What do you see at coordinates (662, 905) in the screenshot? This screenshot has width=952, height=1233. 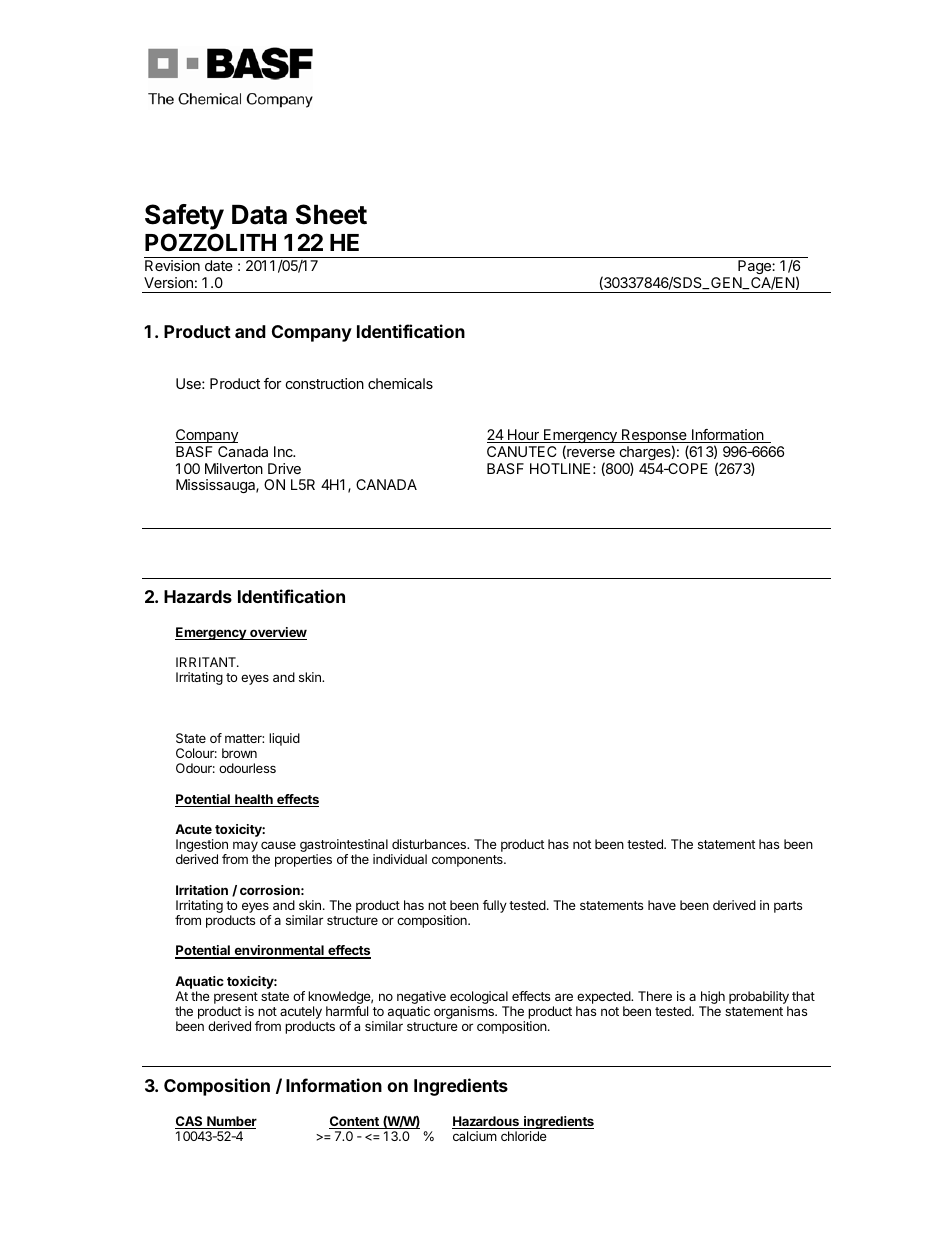 I see `have` at bounding box center [662, 905].
